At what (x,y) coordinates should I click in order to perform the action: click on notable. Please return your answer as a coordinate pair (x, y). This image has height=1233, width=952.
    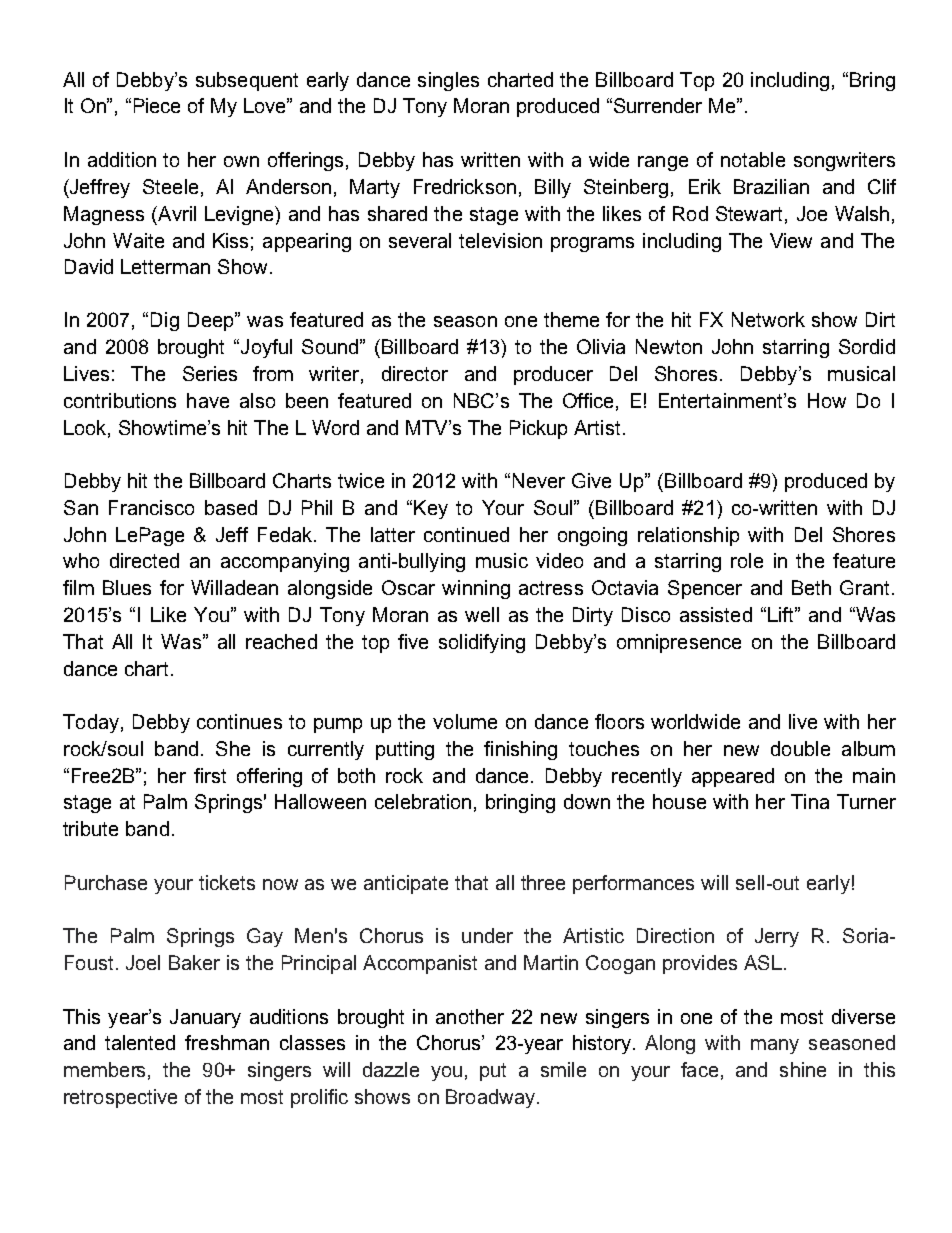
    Looking at the image, I should click on (753, 159).
